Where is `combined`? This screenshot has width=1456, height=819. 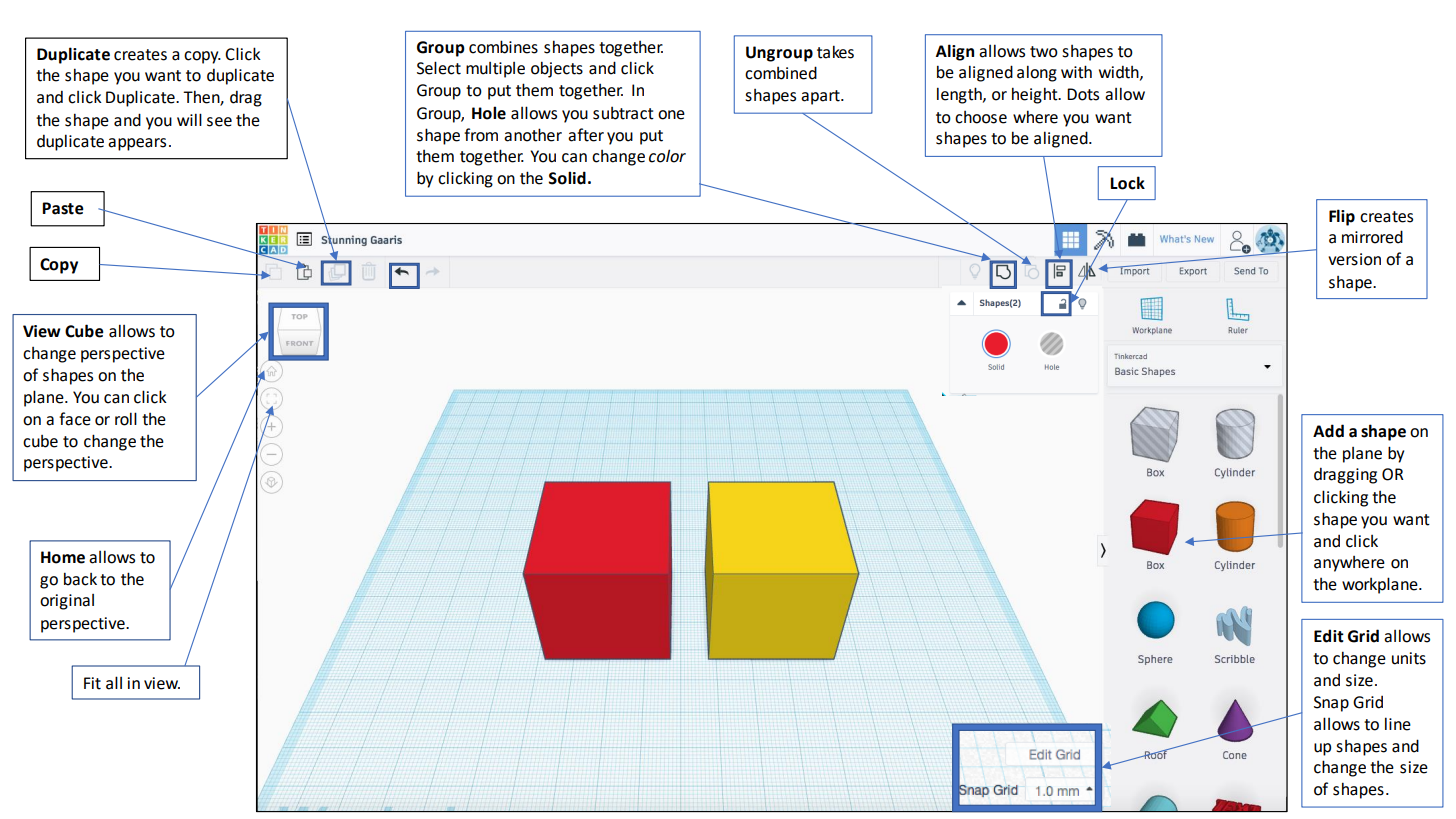 combined is located at coordinates (781, 73).
